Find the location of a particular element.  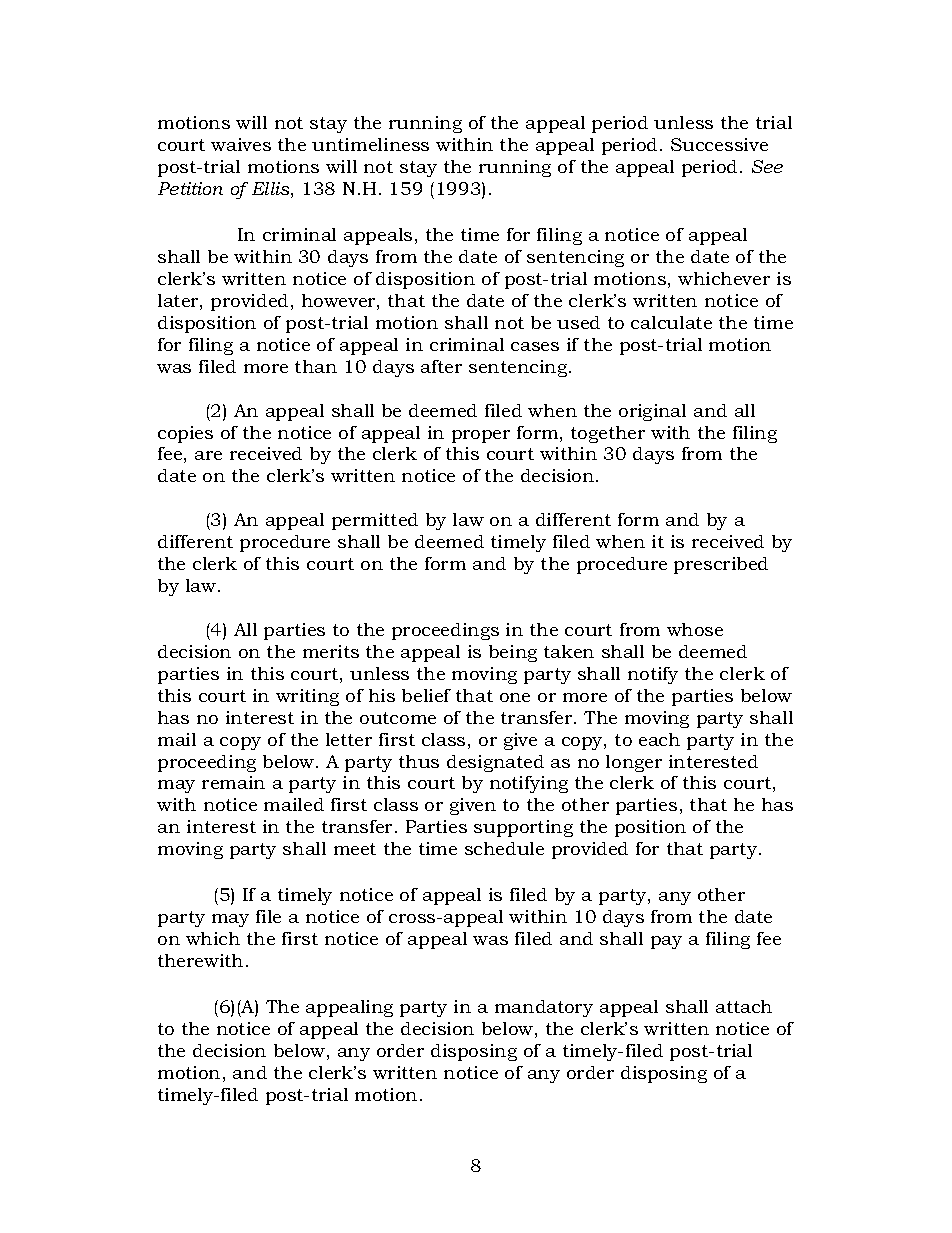

prescribed is located at coordinates (721, 565).
